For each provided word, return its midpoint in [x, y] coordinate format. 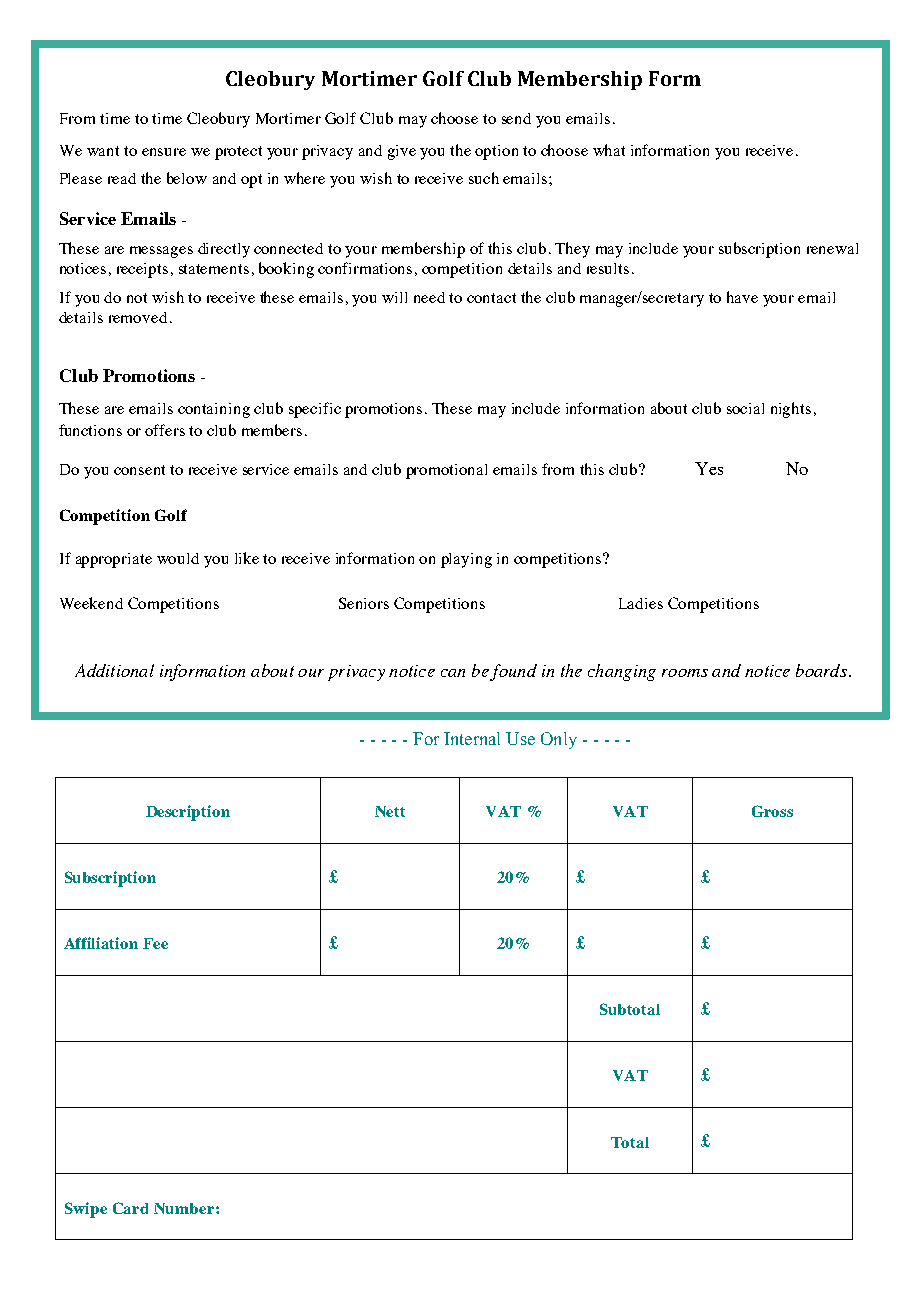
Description [188, 813]
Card [130, 1208]
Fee [155, 943]
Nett [390, 811]
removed [138, 317]
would [178, 558]
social [745, 408]
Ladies [641, 603]
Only [559, 740]
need [429, 297]
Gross [772, 811]
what [609, 150]
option [496, 152]
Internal [472, 738]
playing [466, 560]
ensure [164, 152]
